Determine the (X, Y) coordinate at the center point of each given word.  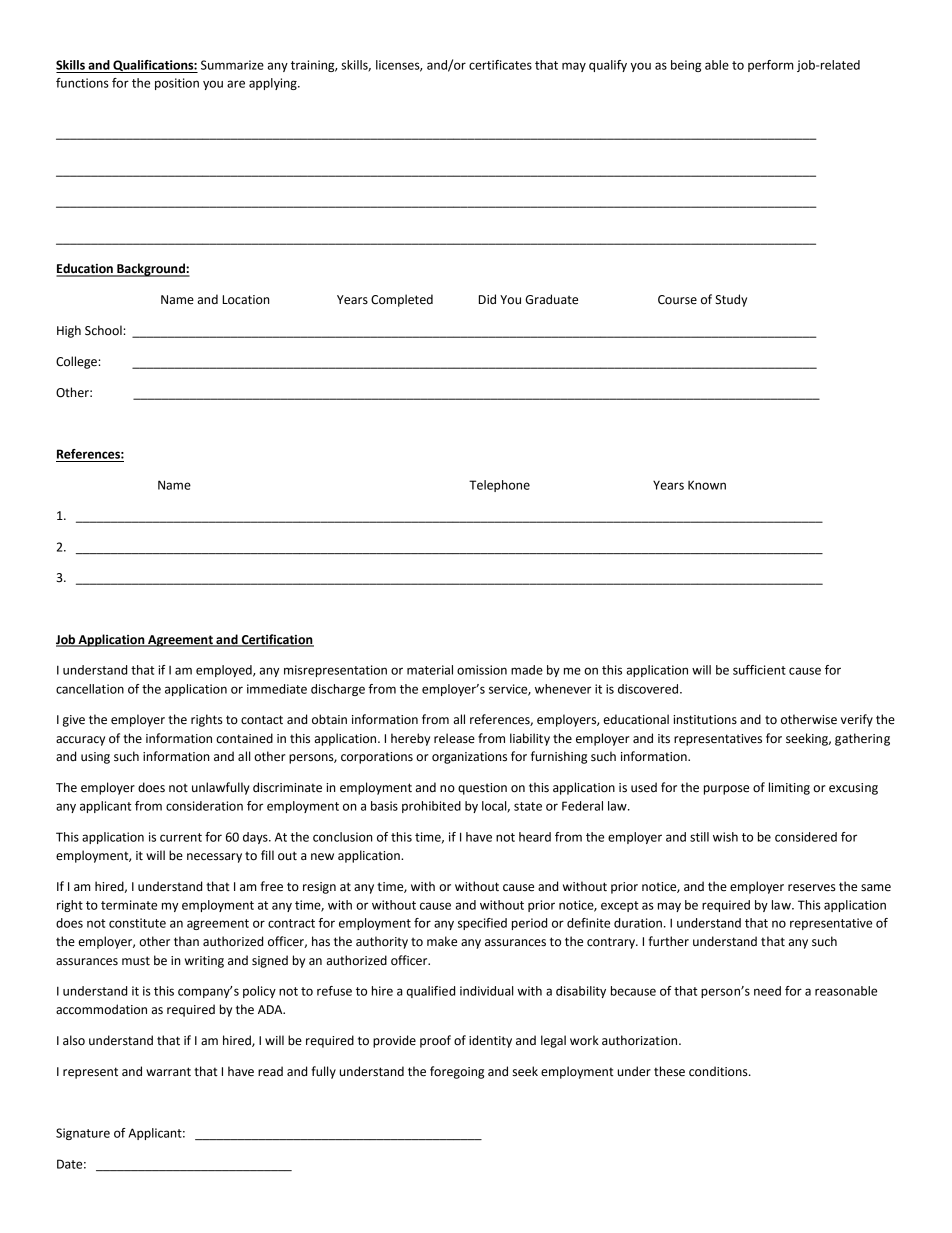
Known (707, 485)
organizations (469, 758)
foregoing (457, 1072)
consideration (204, 806)
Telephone (499, 486)
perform (771, 66)
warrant (168, 1072)
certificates (500, 65)
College (76, 362)
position (177, 84)
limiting (789, 788)
